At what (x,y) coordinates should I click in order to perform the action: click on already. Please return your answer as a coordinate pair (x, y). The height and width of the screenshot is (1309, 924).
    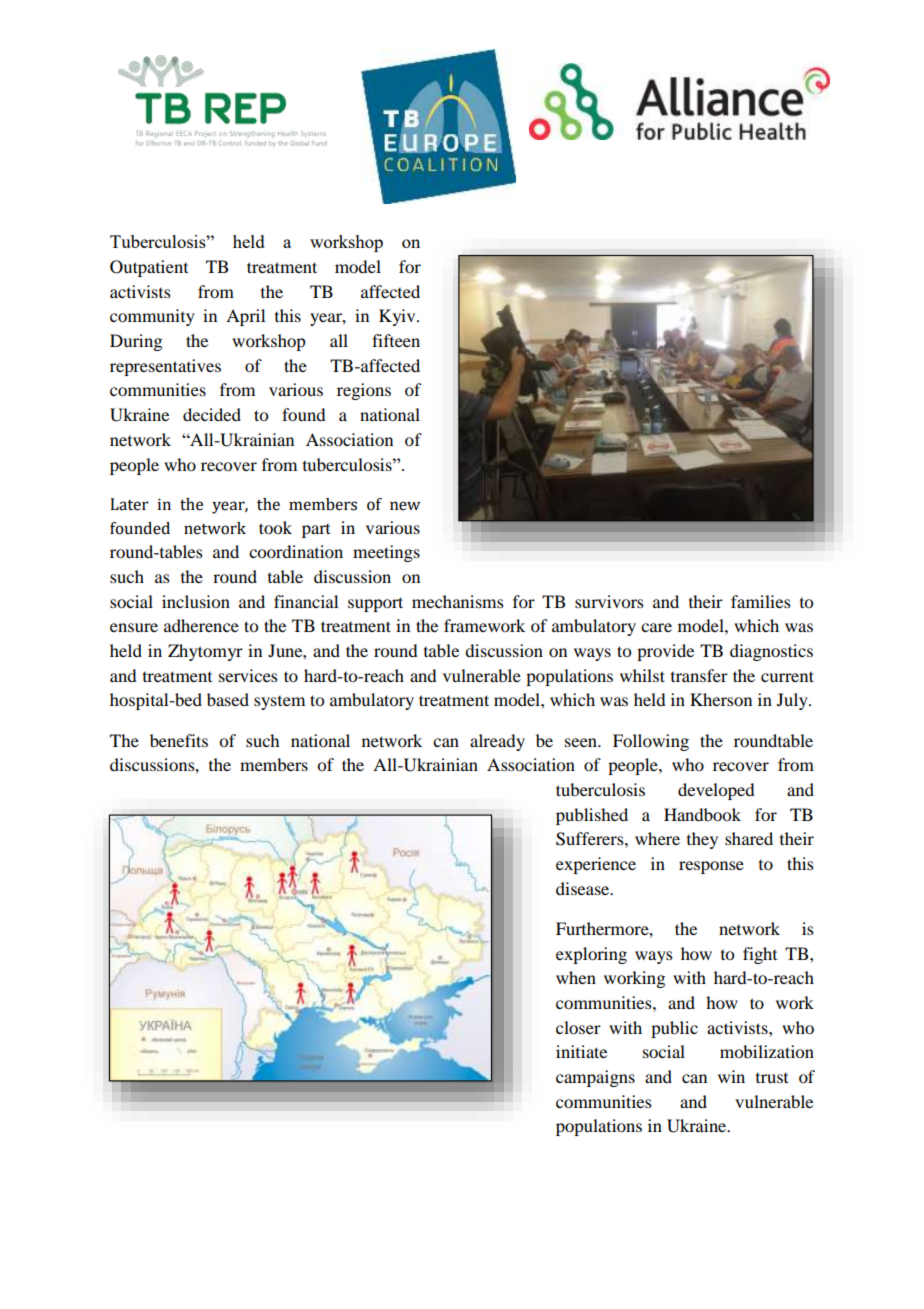
    Looking at the image, I should click on (497, 742).
